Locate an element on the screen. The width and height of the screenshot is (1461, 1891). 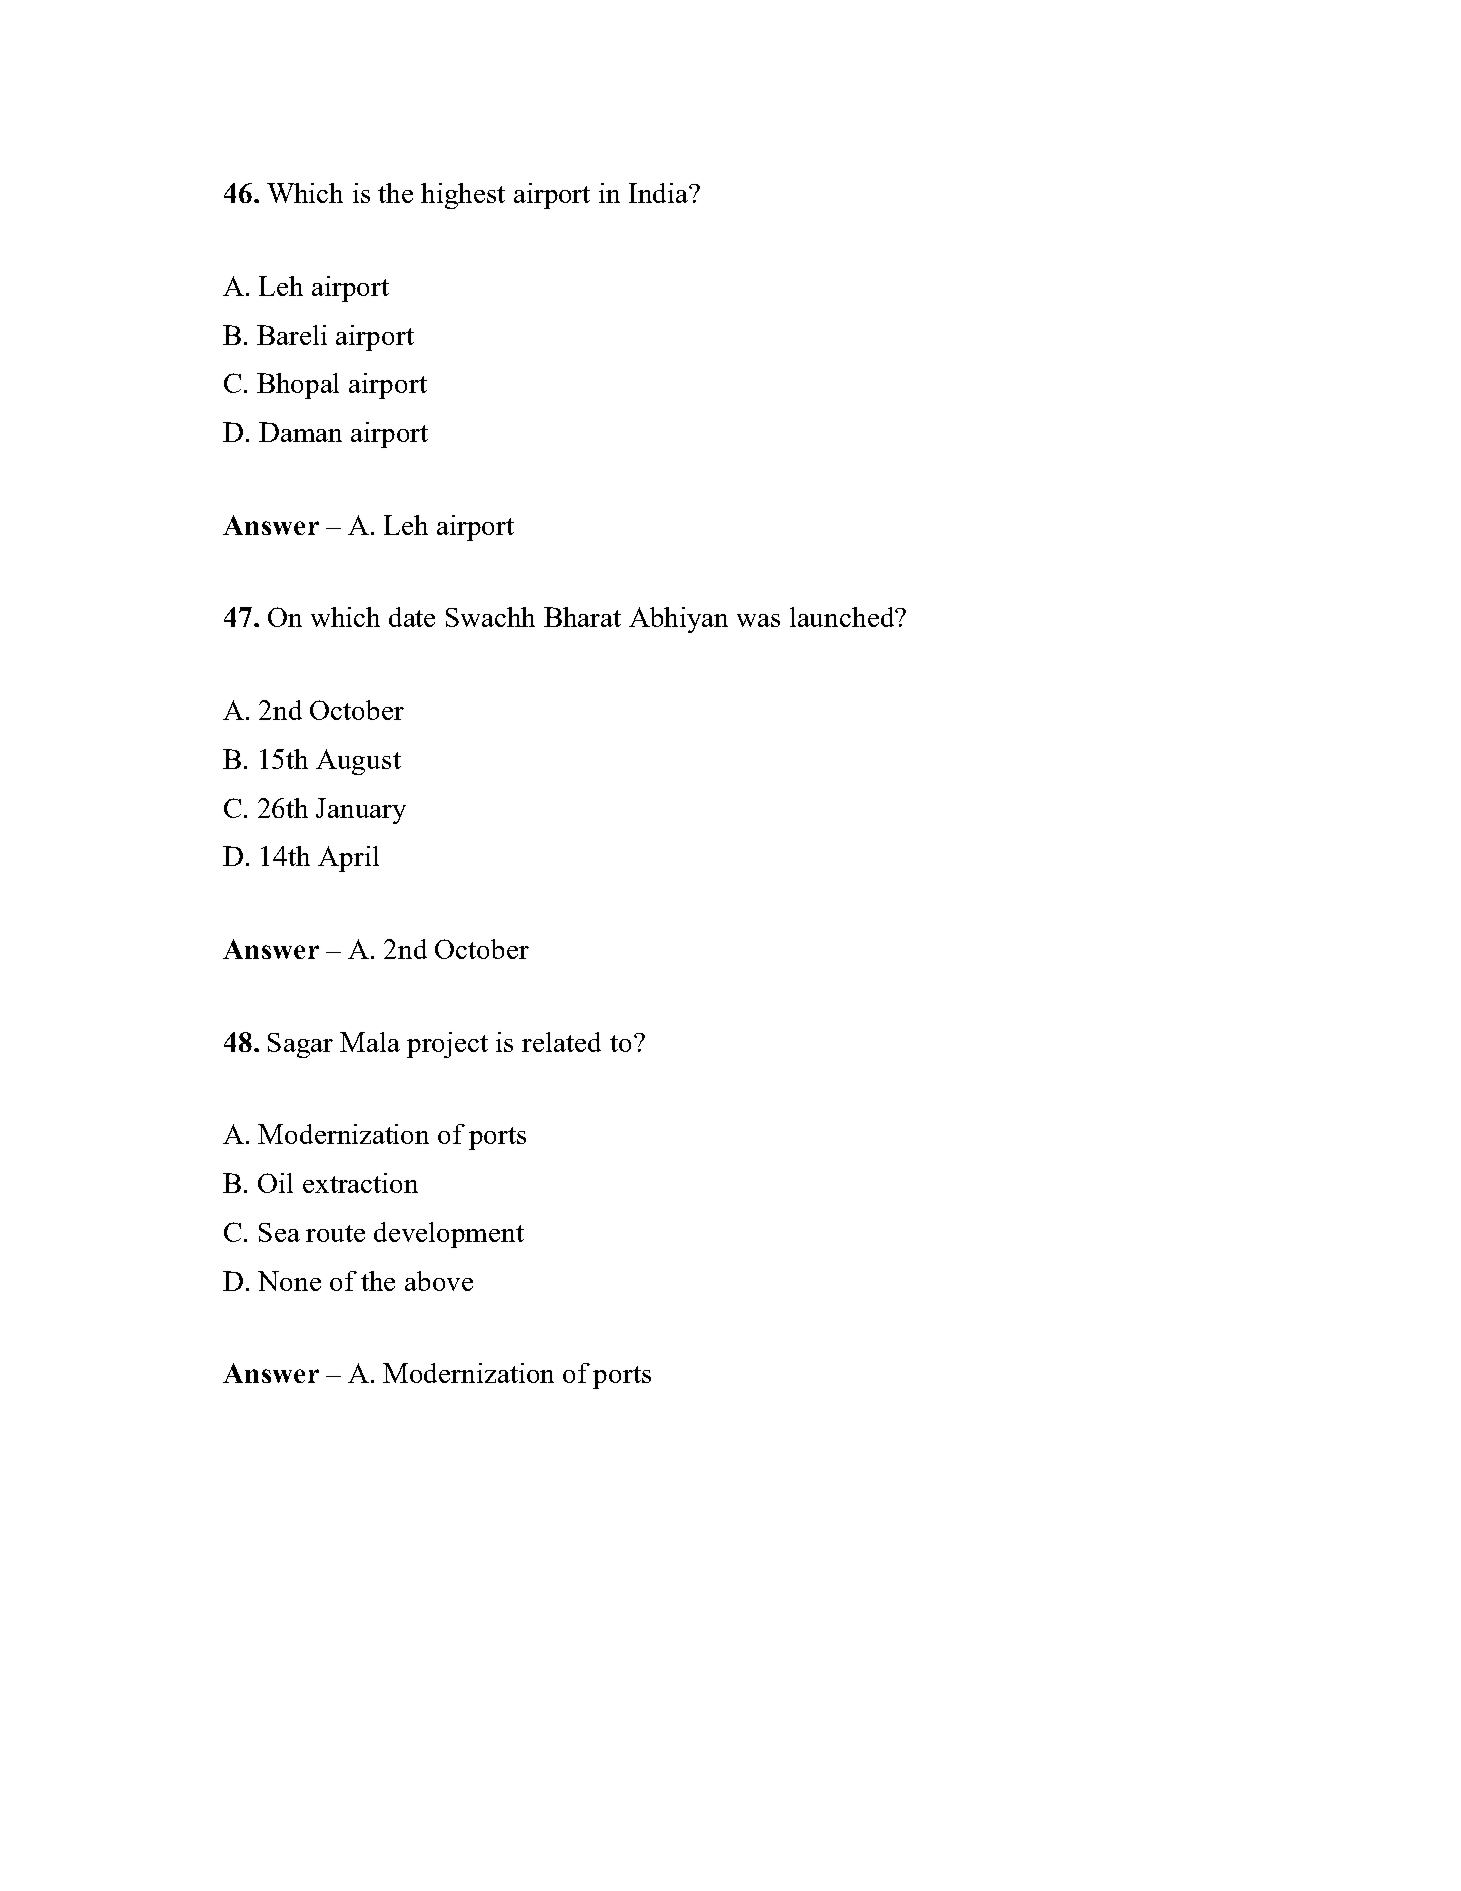
Bharat is located at coordinates (582, 617).
